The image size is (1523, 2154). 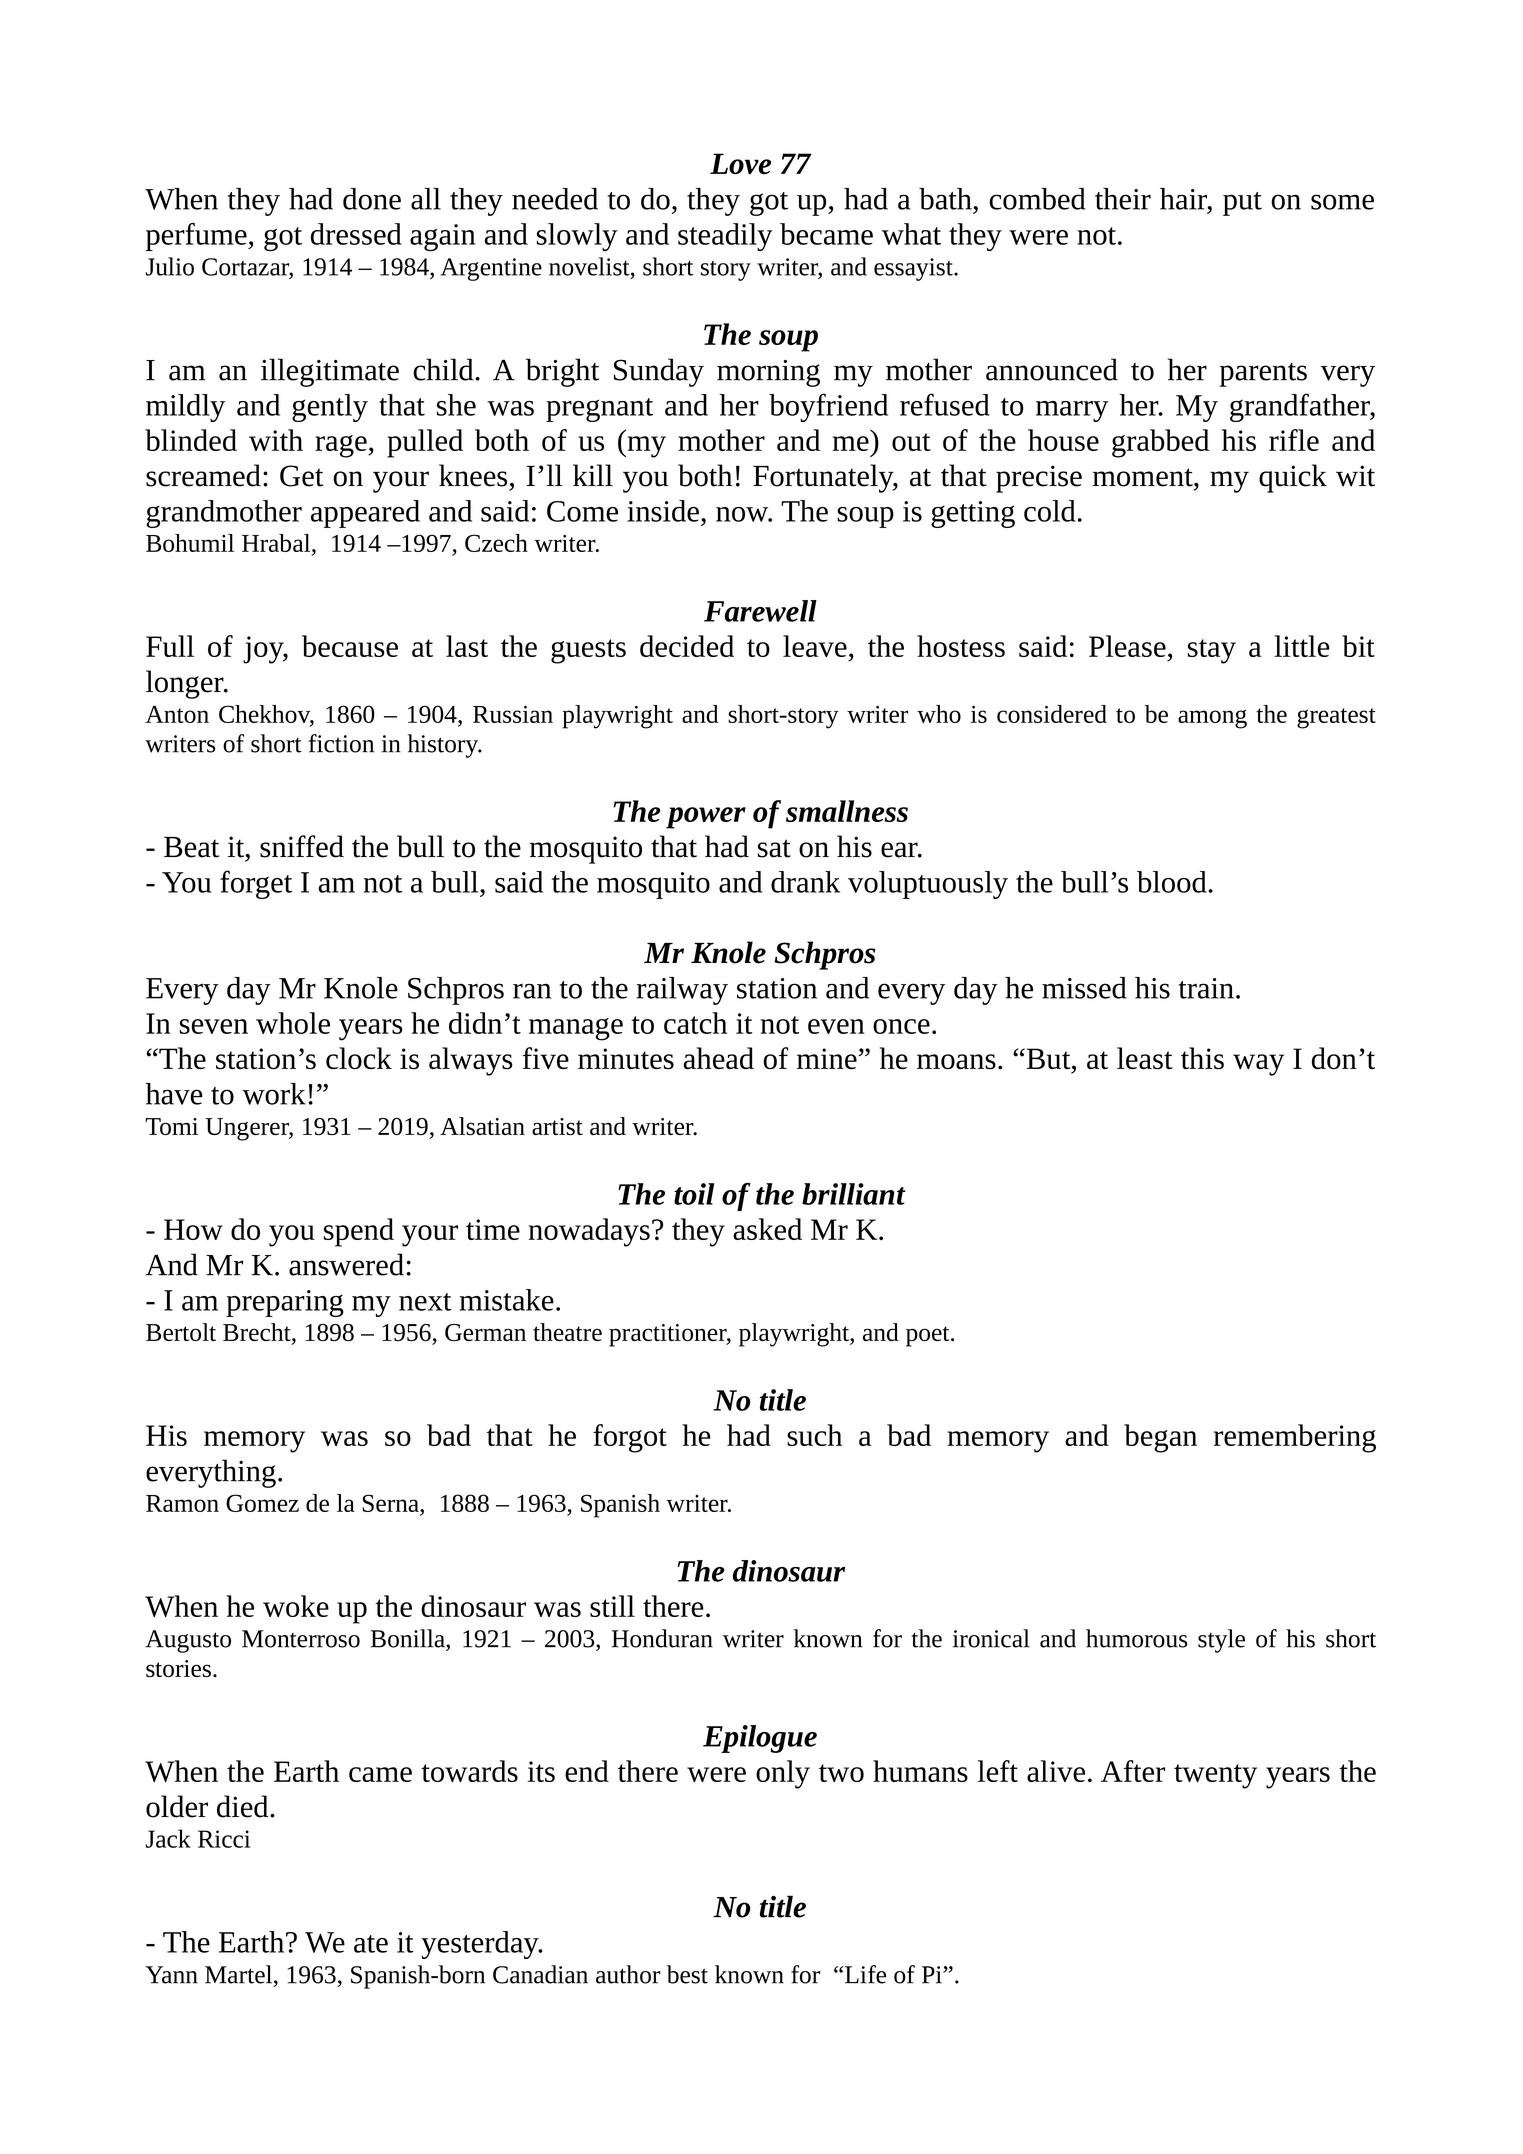 What do you see at coordinates (1215, 1776) in the image?
I see `twenty` at bounding box center [1215, 1776].
